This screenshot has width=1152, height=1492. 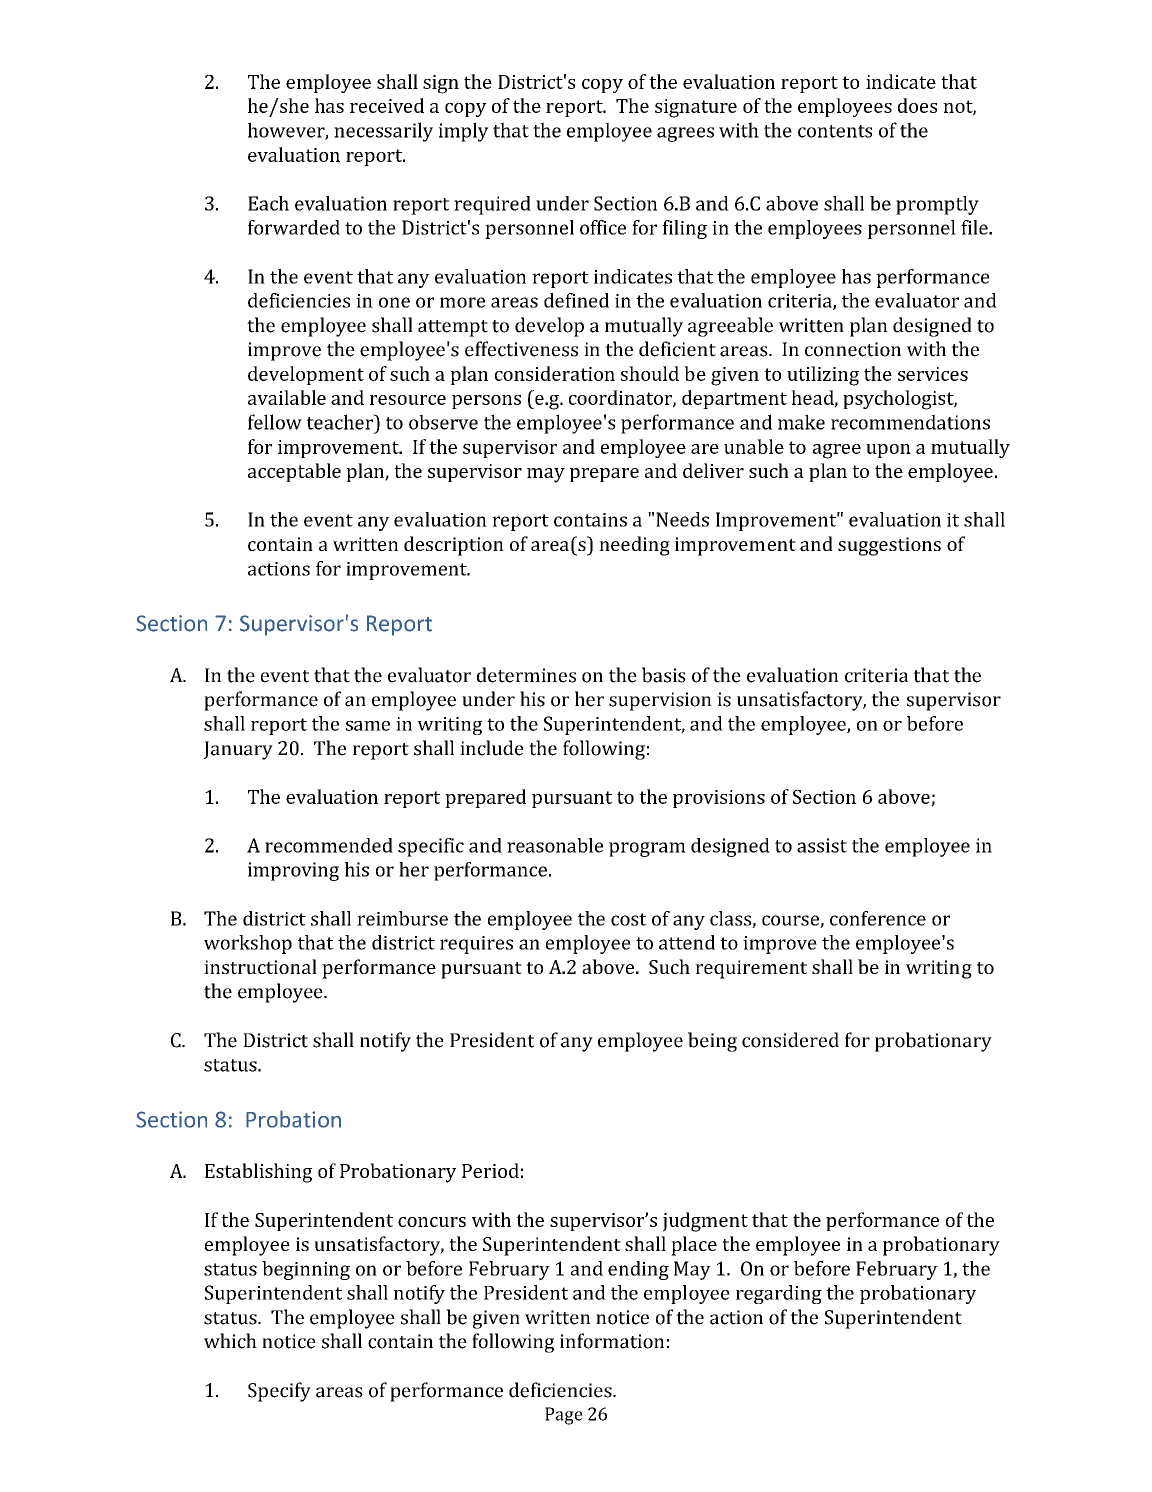 What do you see at coordinates (822, 845) in the screenshot?
I see `assist` at bounding box center [822, 845].
